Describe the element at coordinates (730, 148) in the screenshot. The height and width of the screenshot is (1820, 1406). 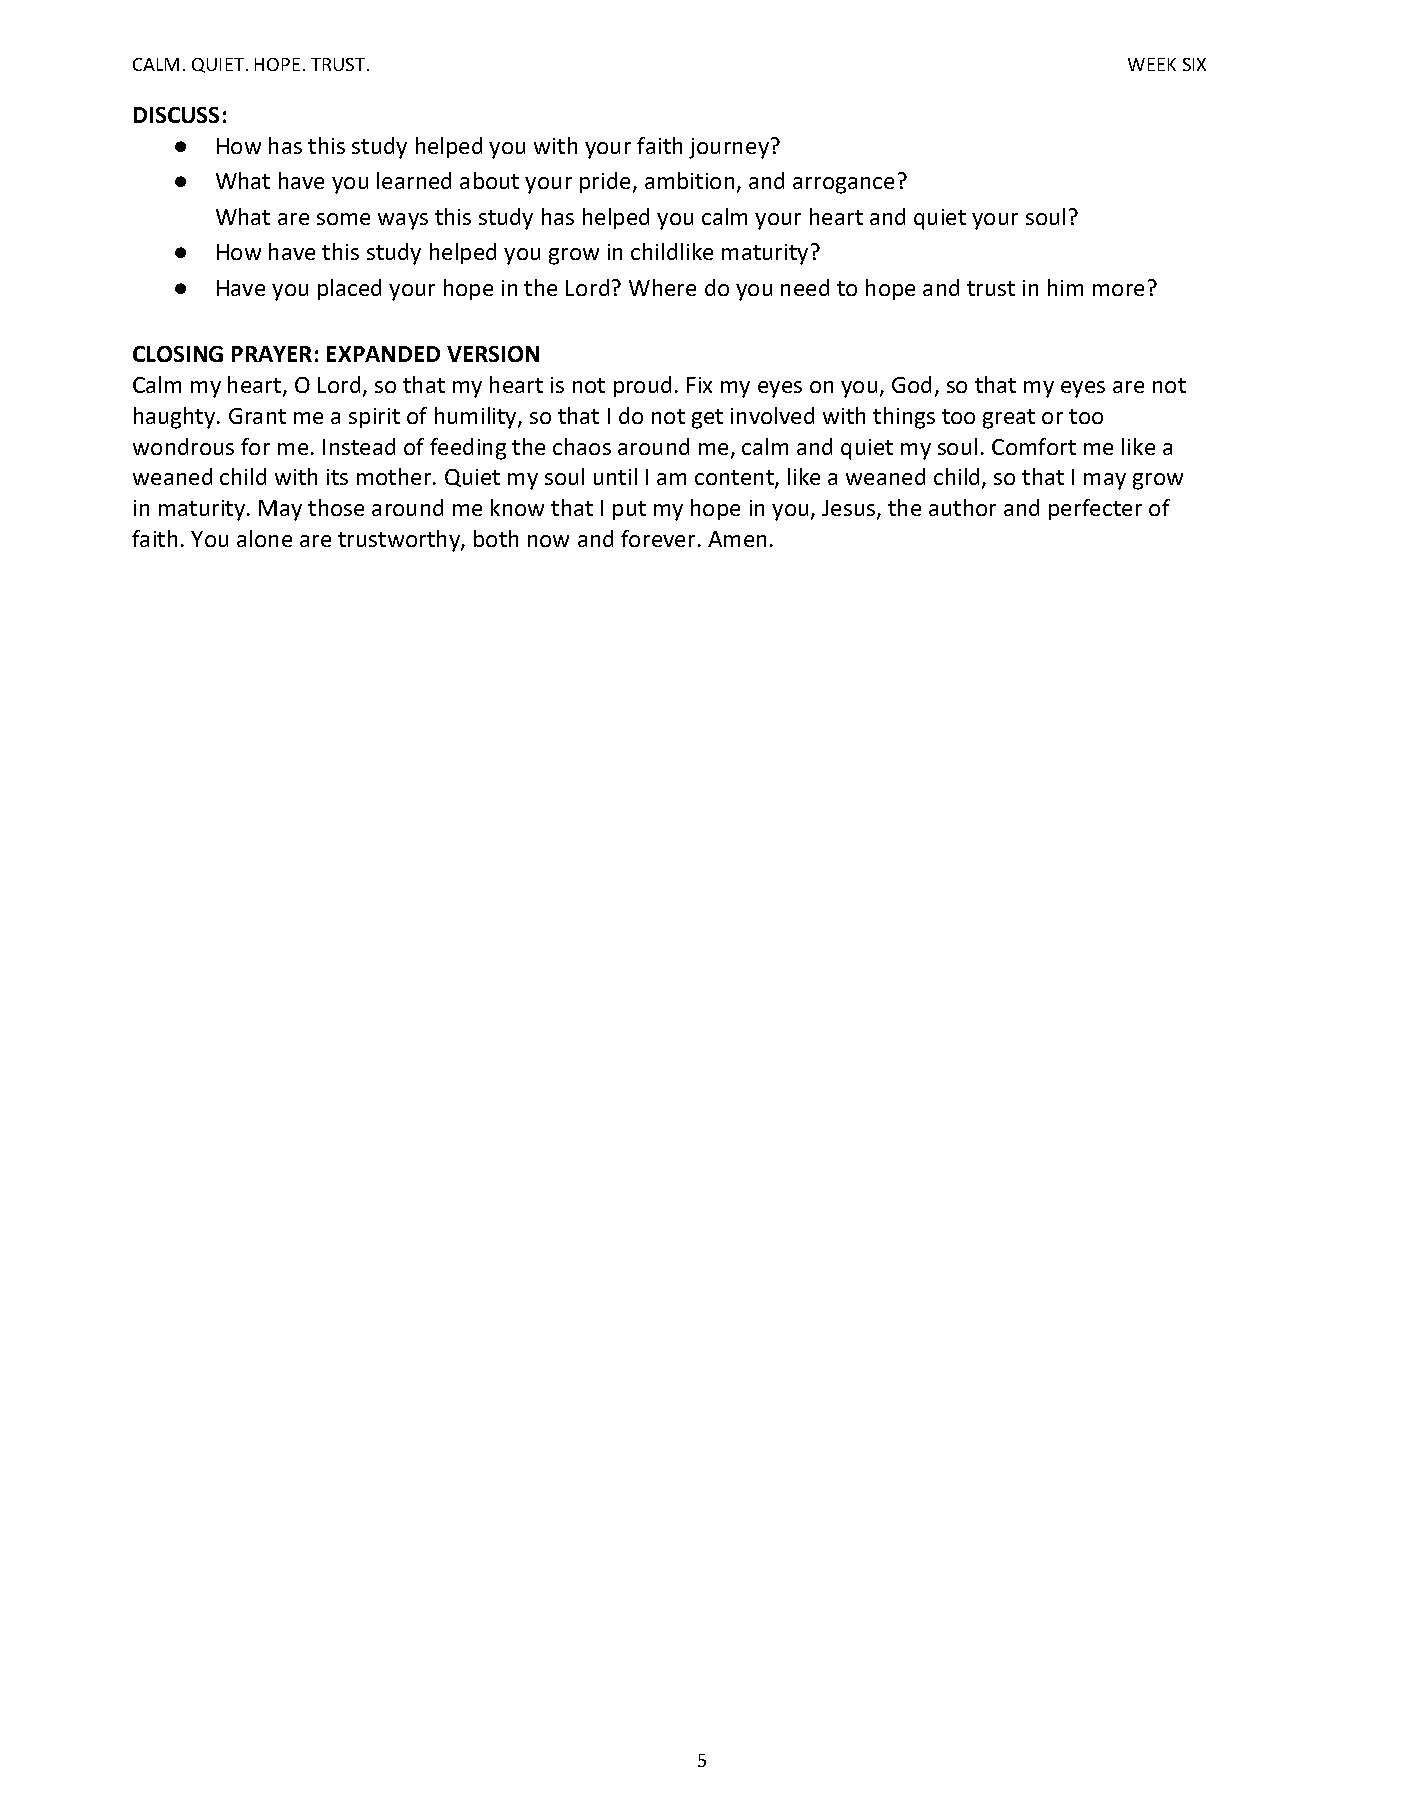
I see `journey` at that location.
